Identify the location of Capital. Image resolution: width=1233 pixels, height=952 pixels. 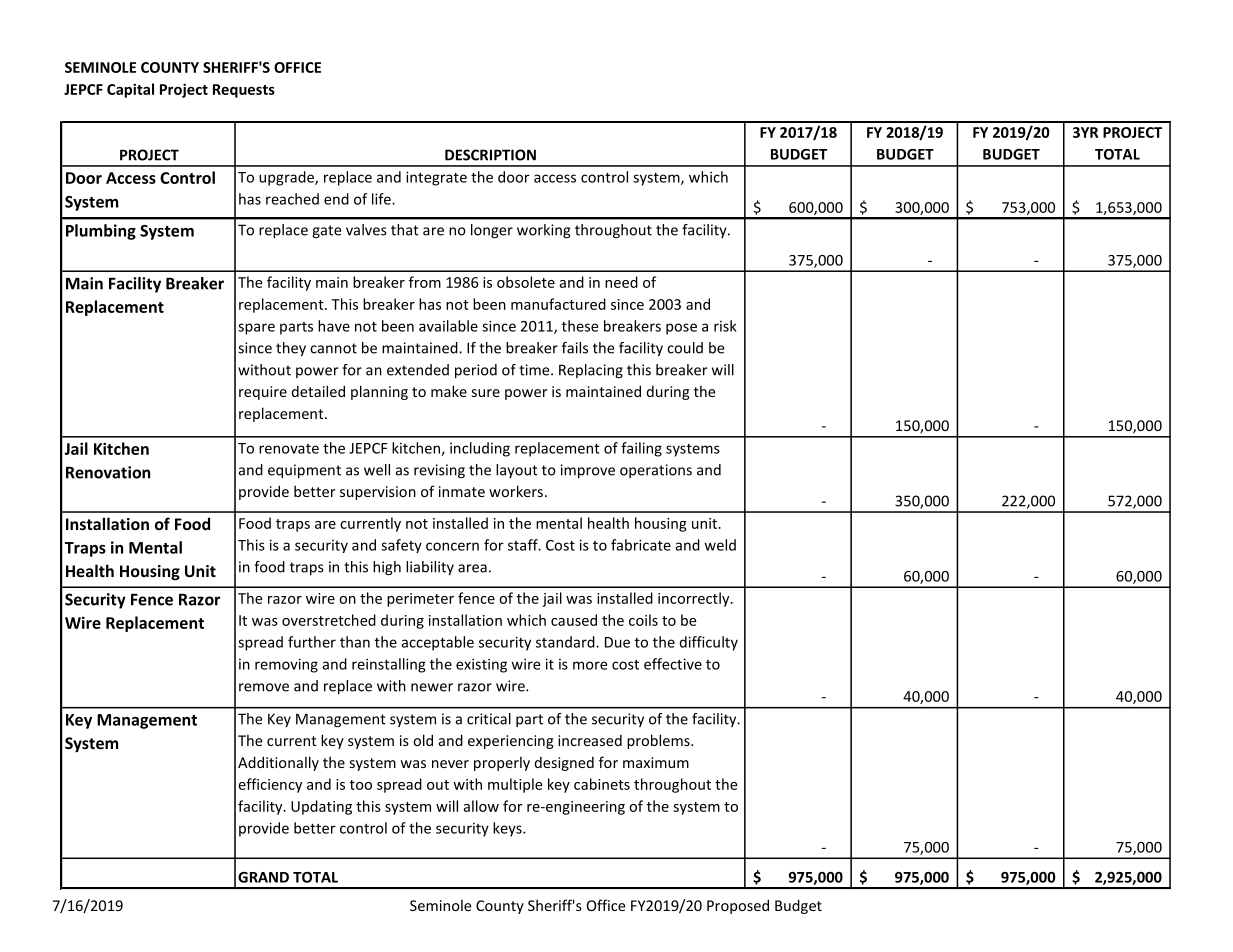
(130, 90).
